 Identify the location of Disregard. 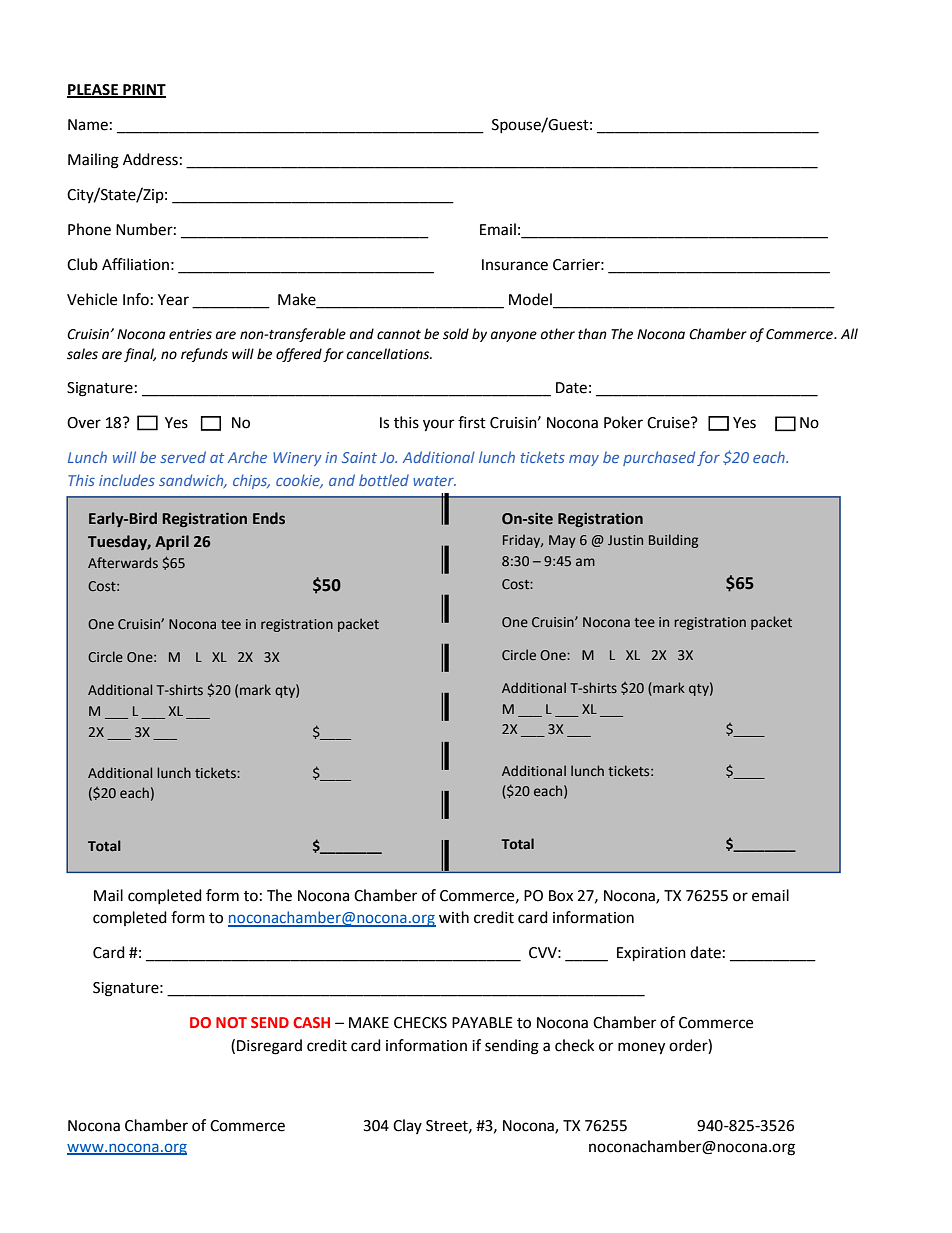
(269, 1047).
